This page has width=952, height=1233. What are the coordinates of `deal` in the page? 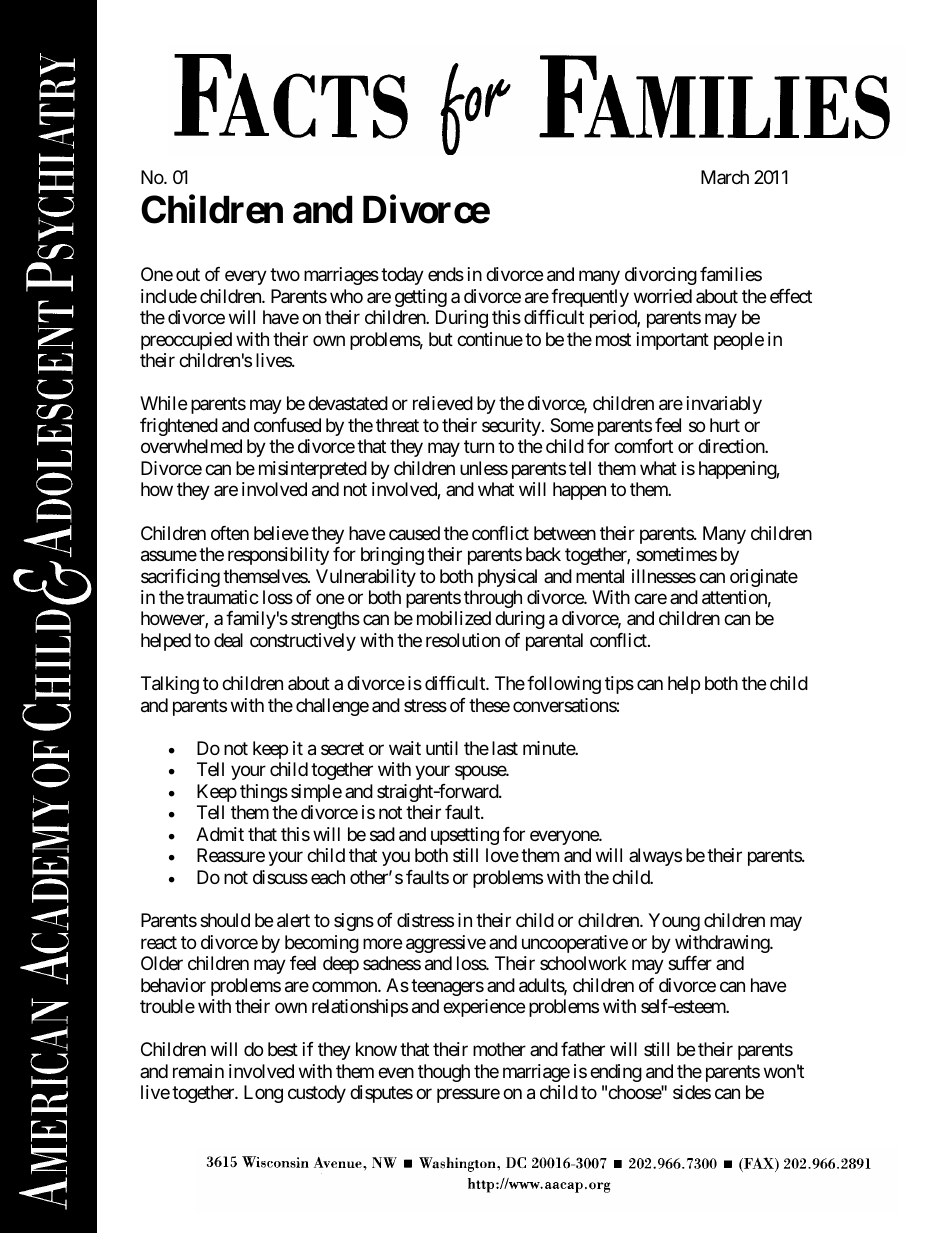 It's located at (228, 640).
